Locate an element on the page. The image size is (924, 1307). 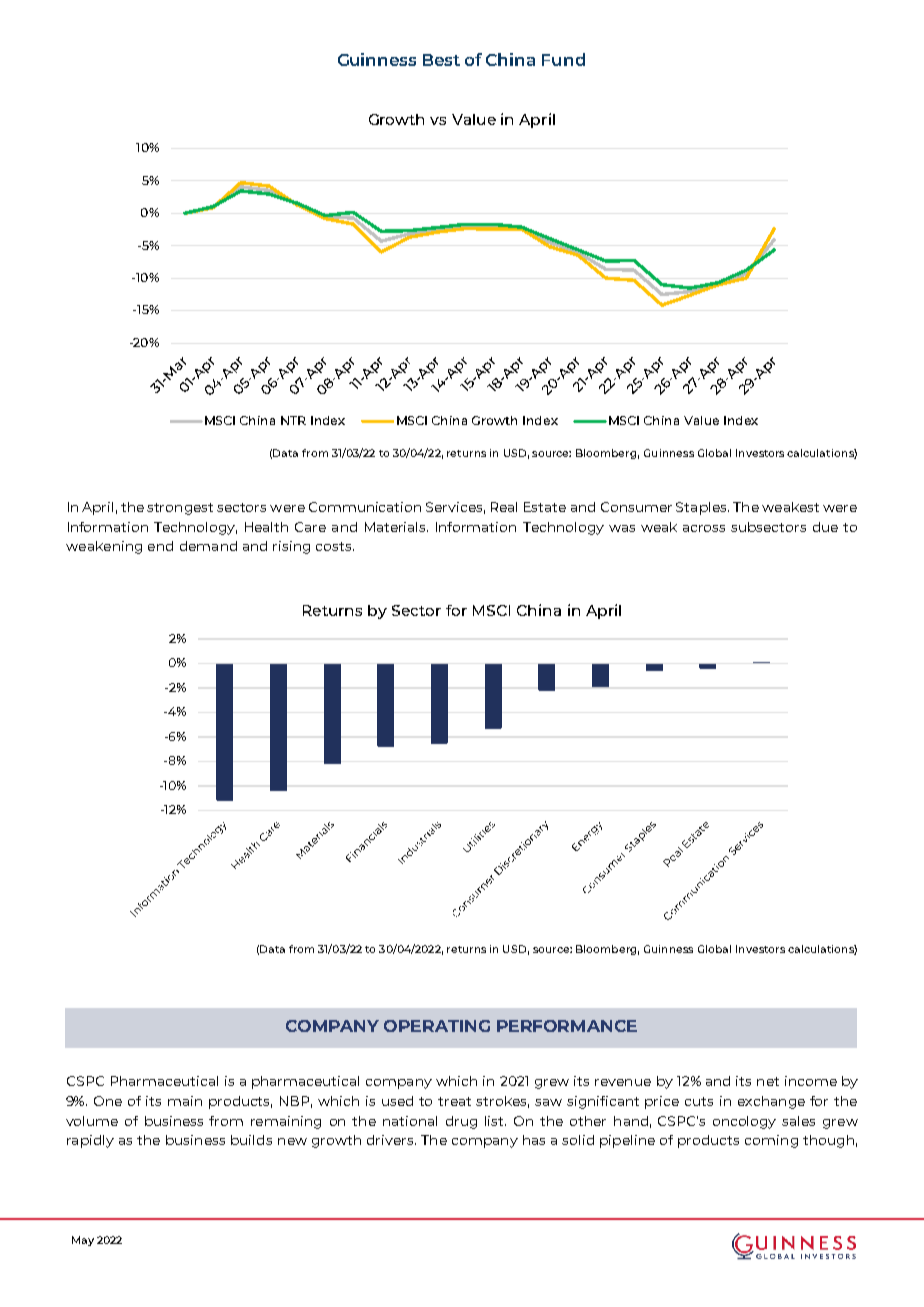
Materials is located at coordinates (396, 527).
